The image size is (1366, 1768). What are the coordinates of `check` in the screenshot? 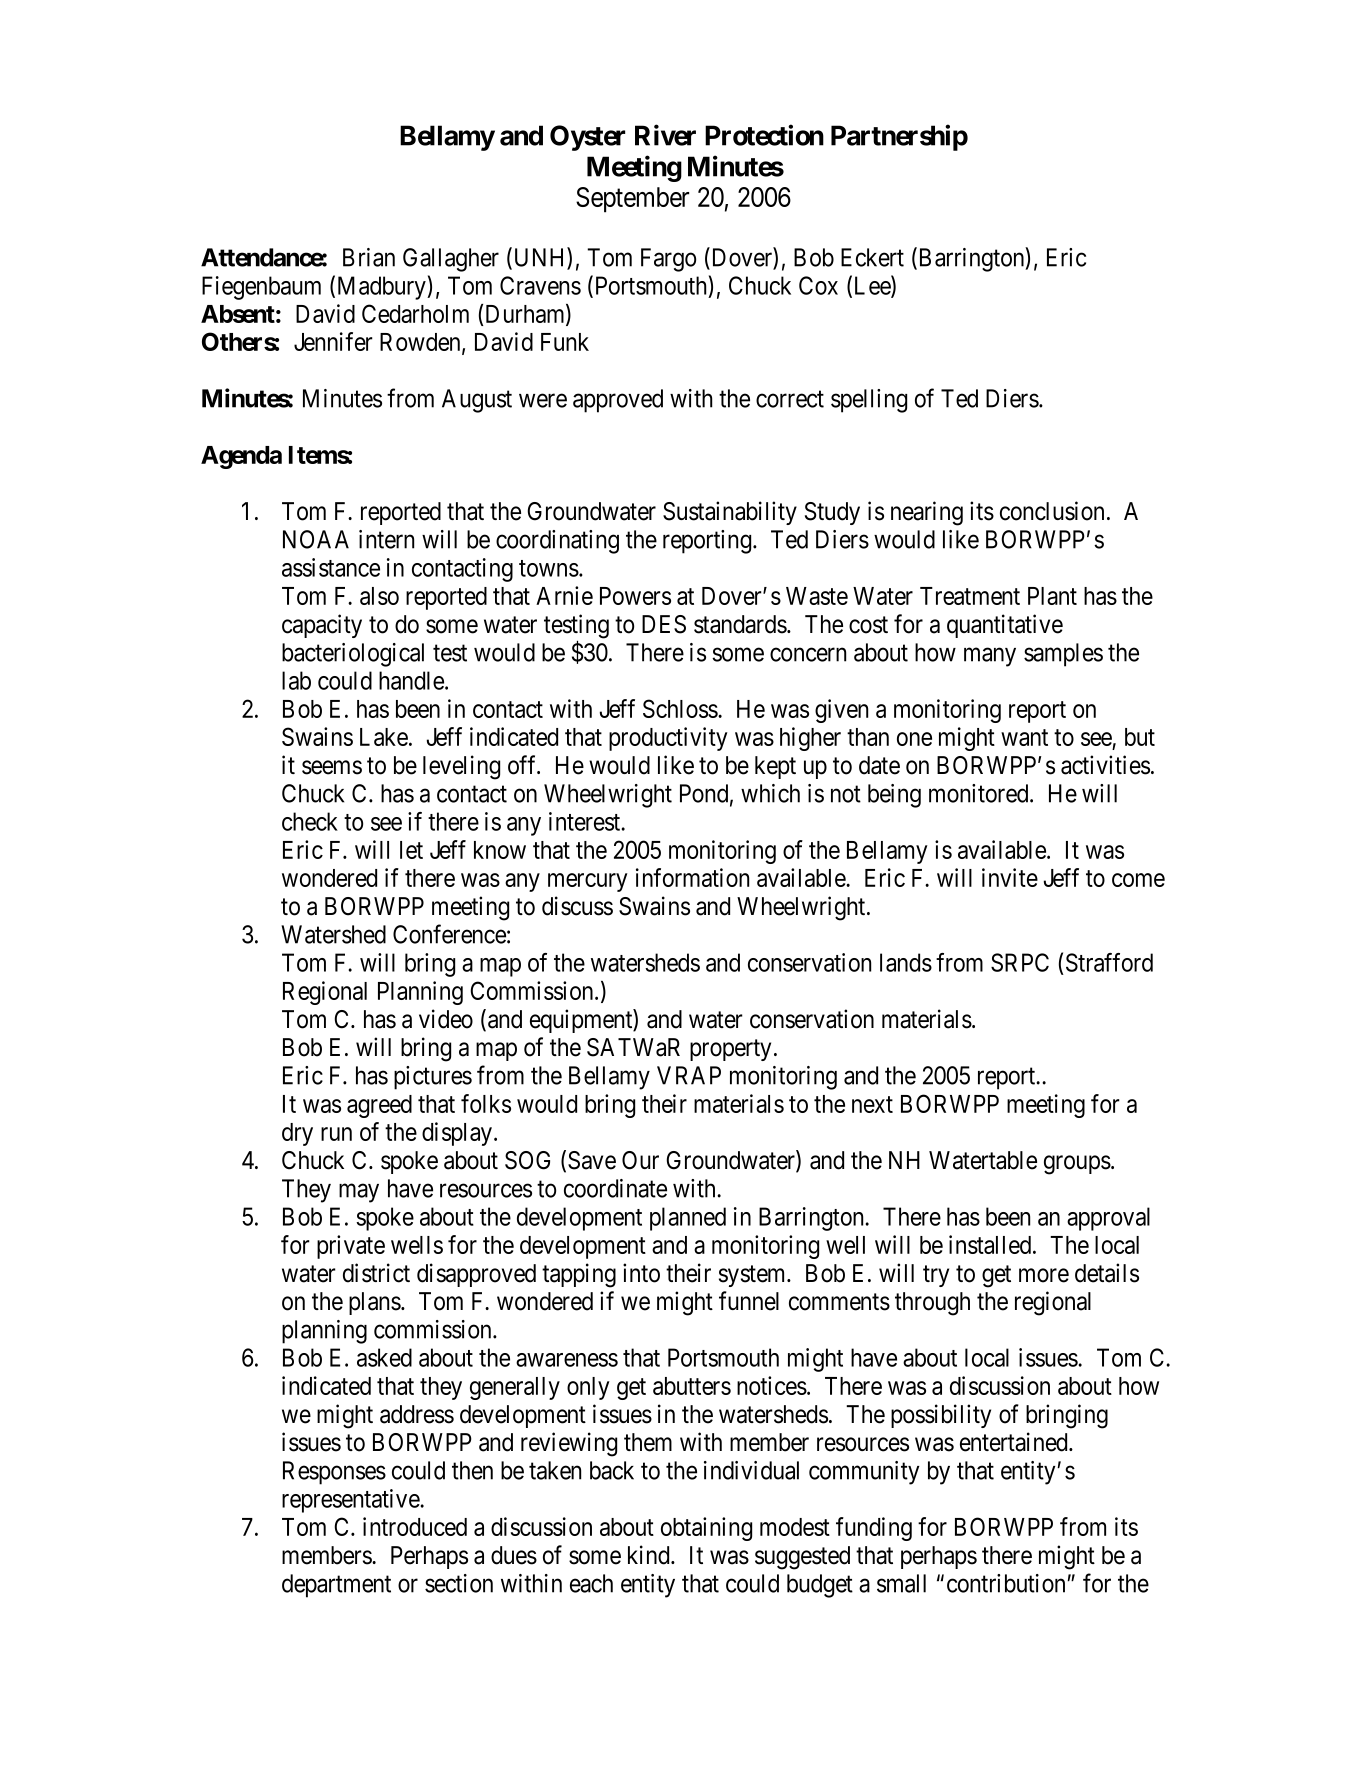 It's located at (310, 821).
